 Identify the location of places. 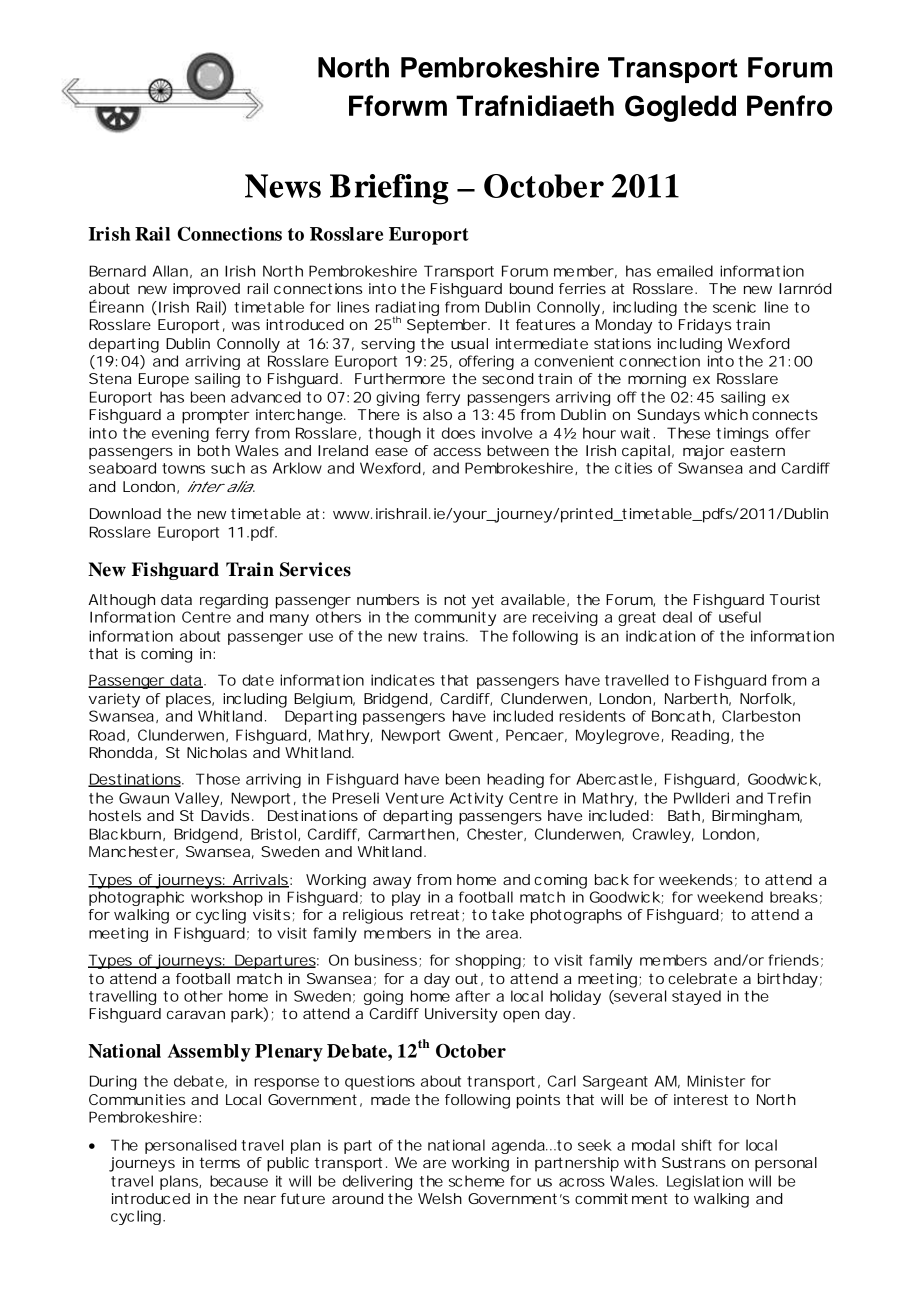
(190, 700).
